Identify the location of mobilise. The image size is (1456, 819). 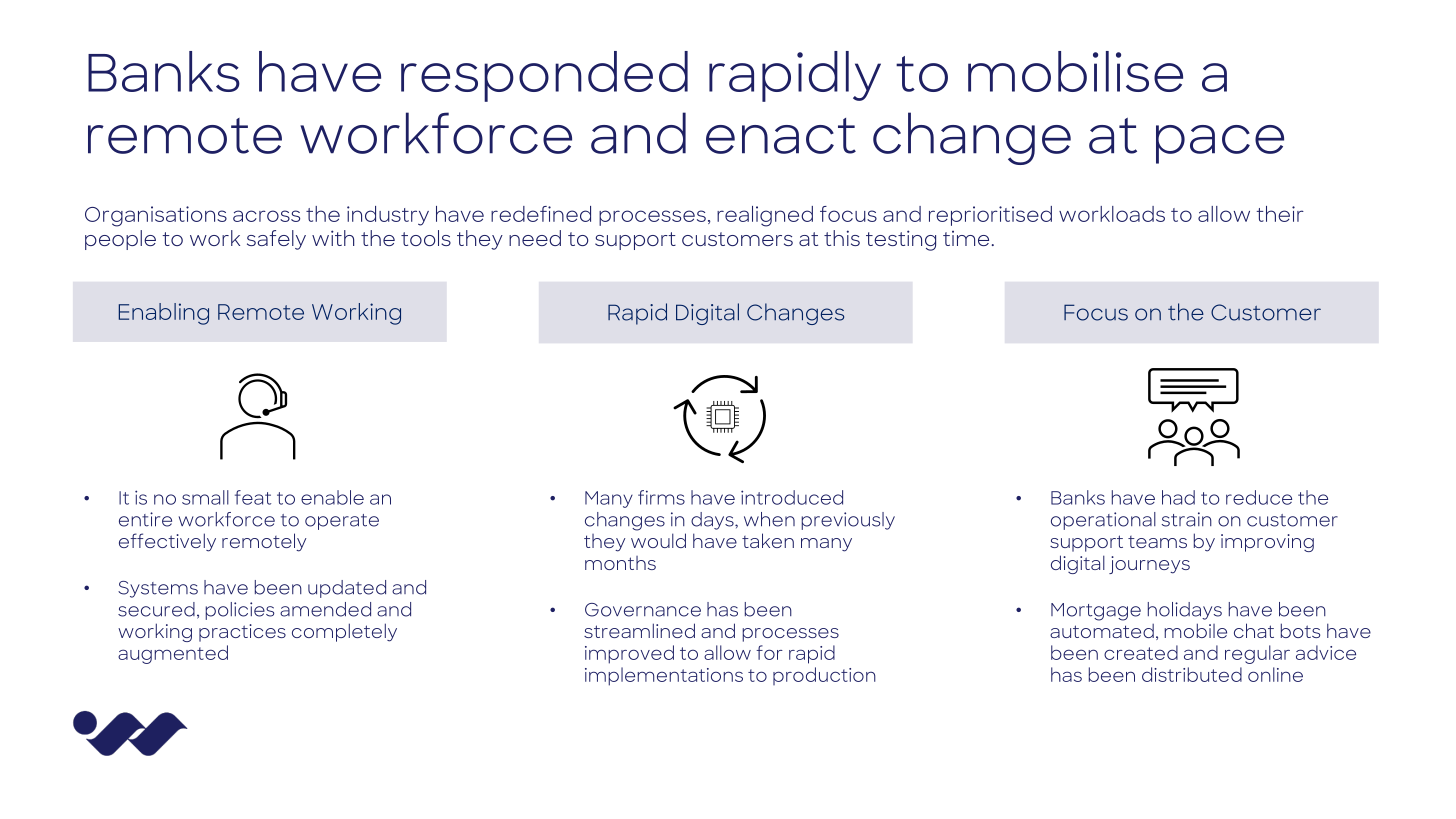
(1075, 71).
